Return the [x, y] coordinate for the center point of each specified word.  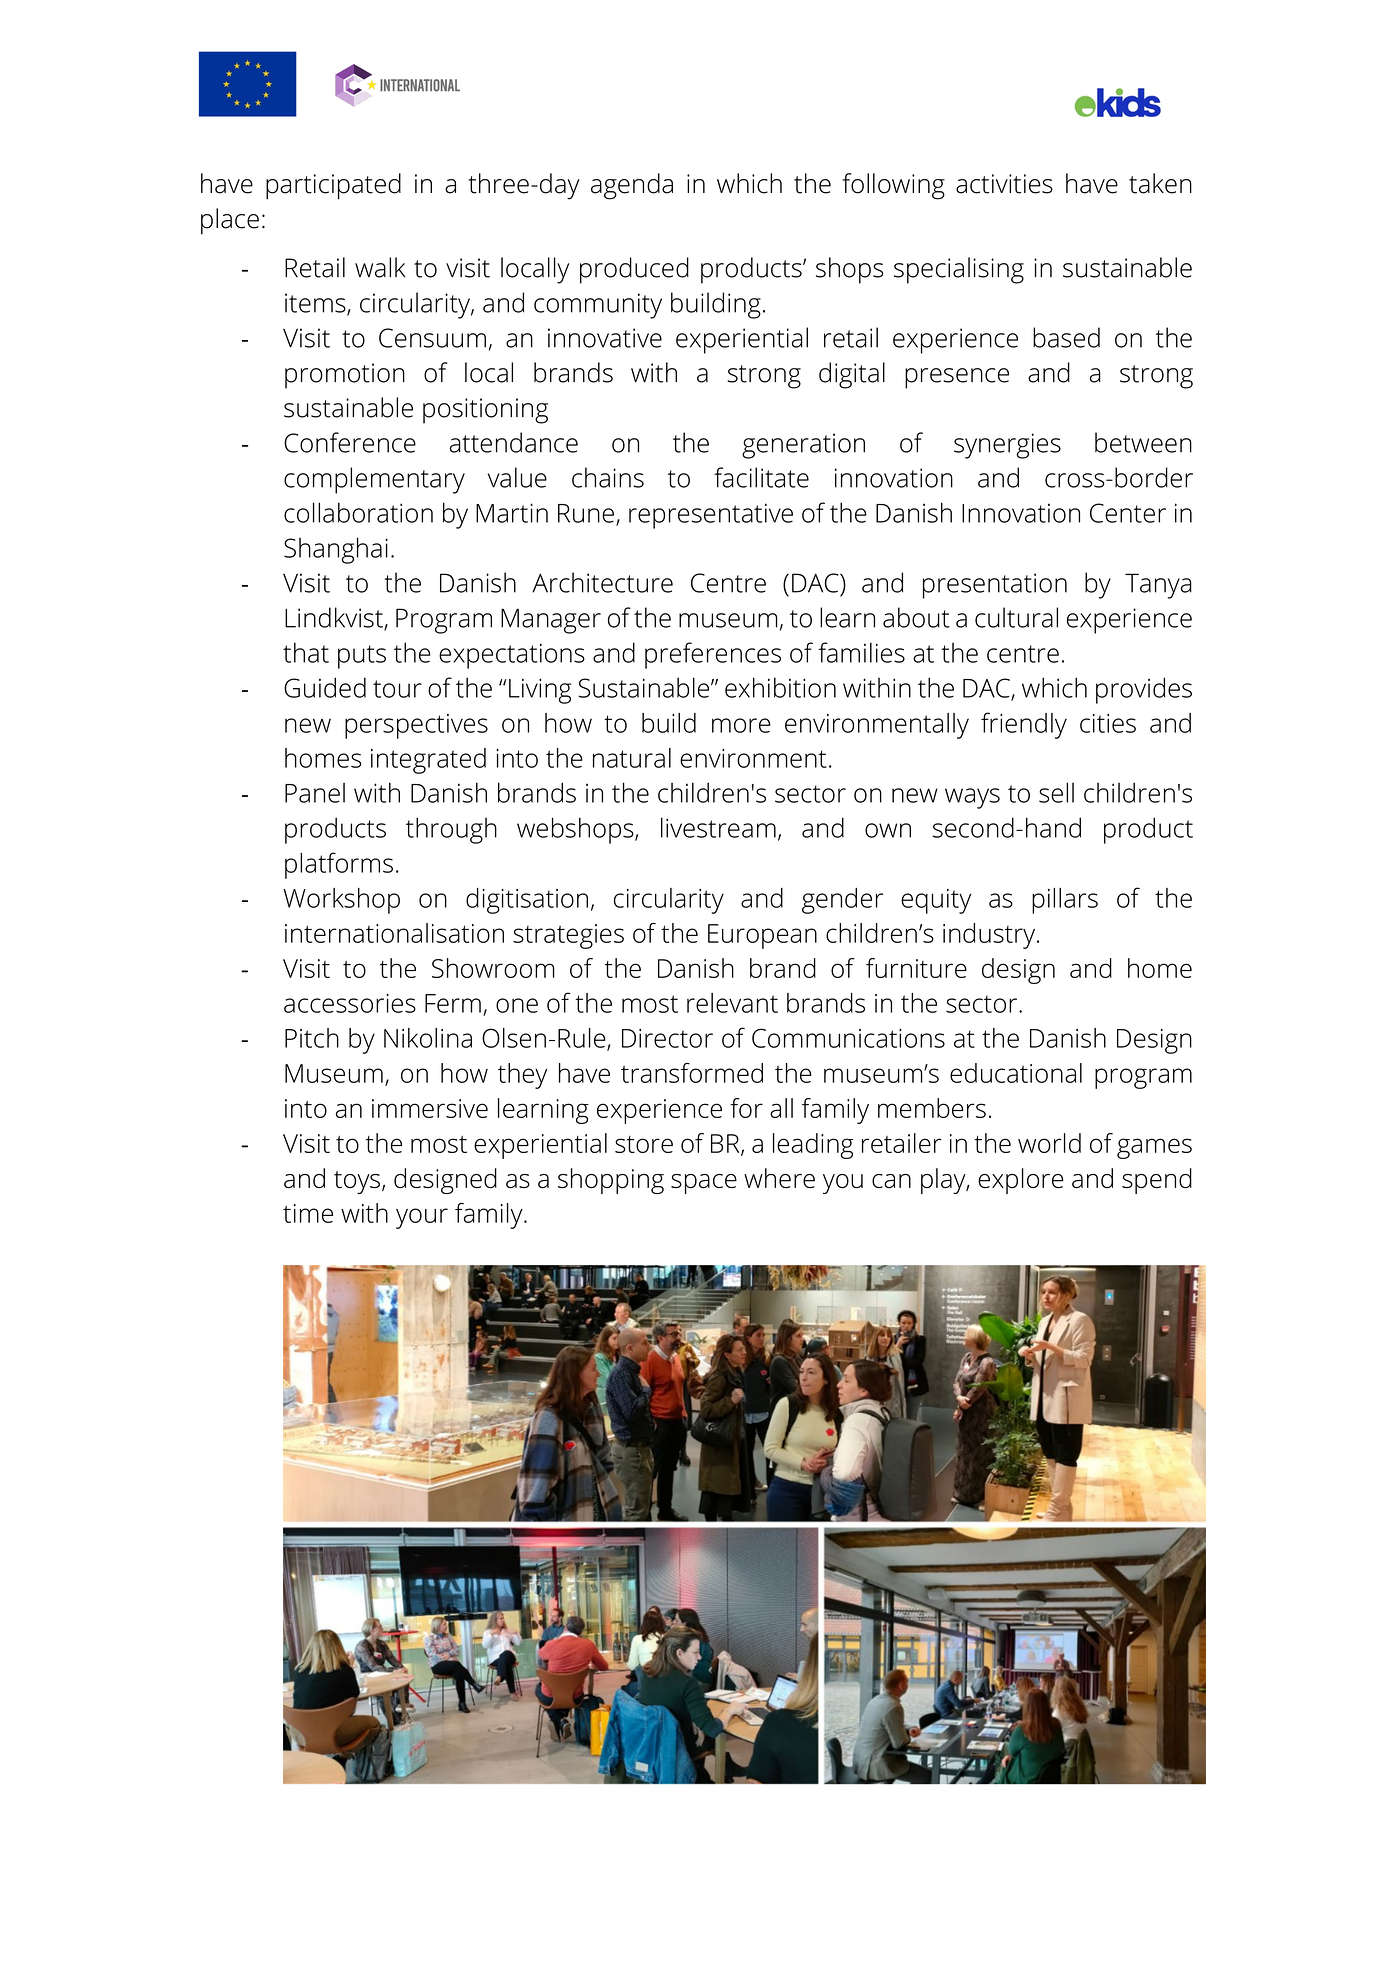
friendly [1024, 725]
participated [333, 186]
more [741, 725]
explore [1021, 1181]
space [704, 1184]
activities [1004, 184]
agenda [632, 186]
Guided [325, 687]
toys [357, 1182]
